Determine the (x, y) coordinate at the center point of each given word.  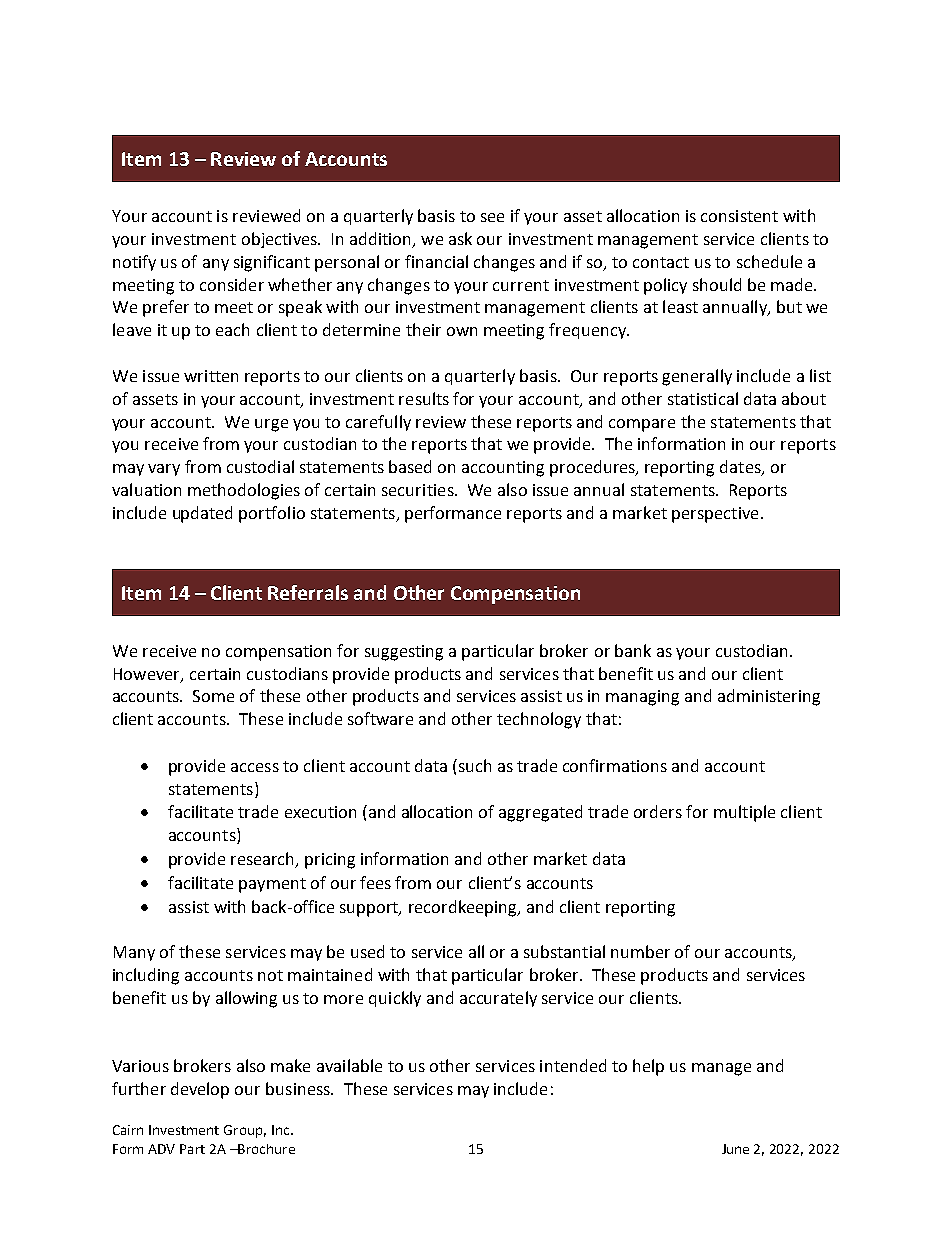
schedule (769, 261)
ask (460, 238)
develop (200, 1090)
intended (573, 1065)
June (735, 1149)
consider (232, 284)
